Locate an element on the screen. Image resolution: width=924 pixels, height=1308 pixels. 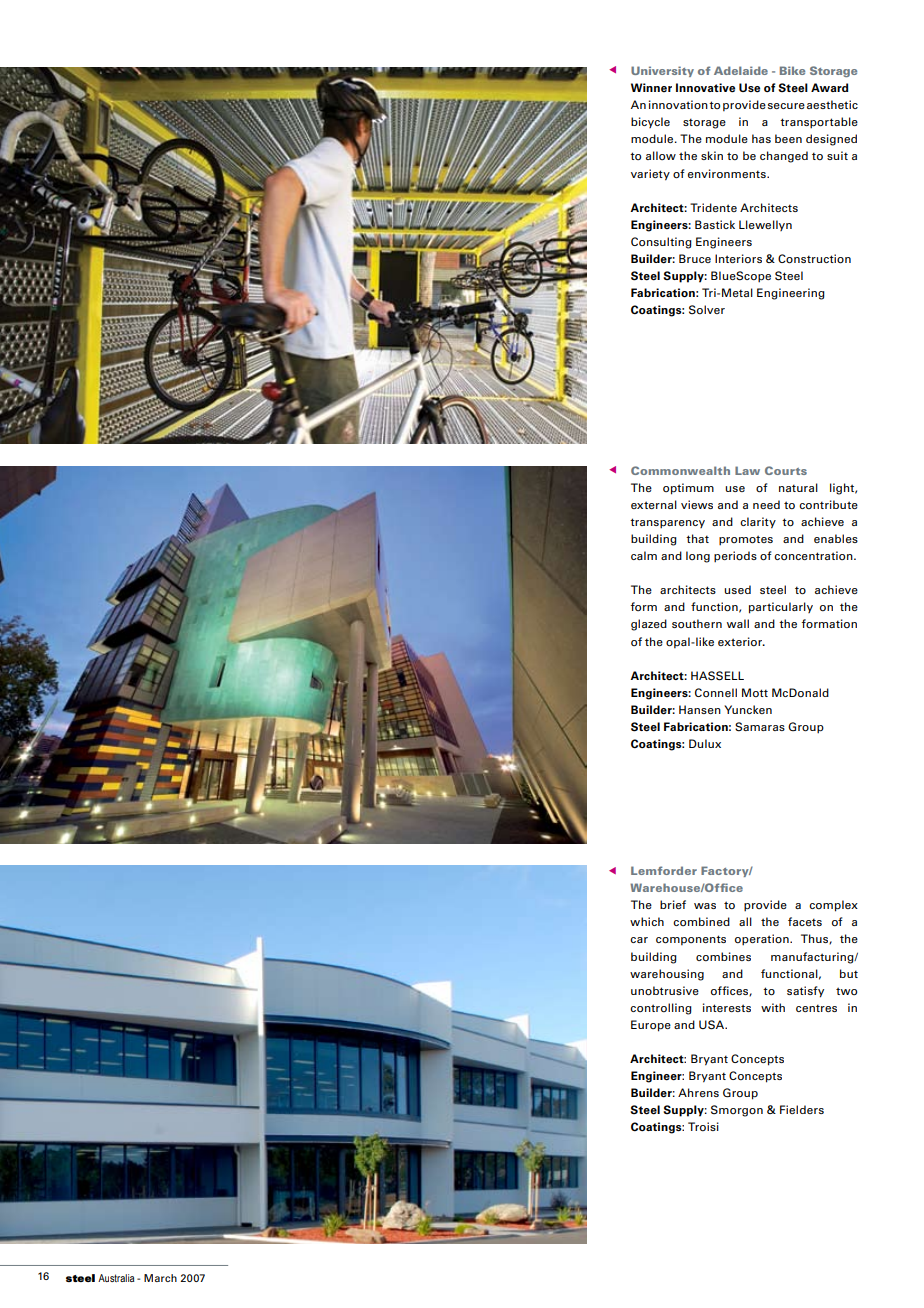
Consulting is located at coordinates (661, 243).
